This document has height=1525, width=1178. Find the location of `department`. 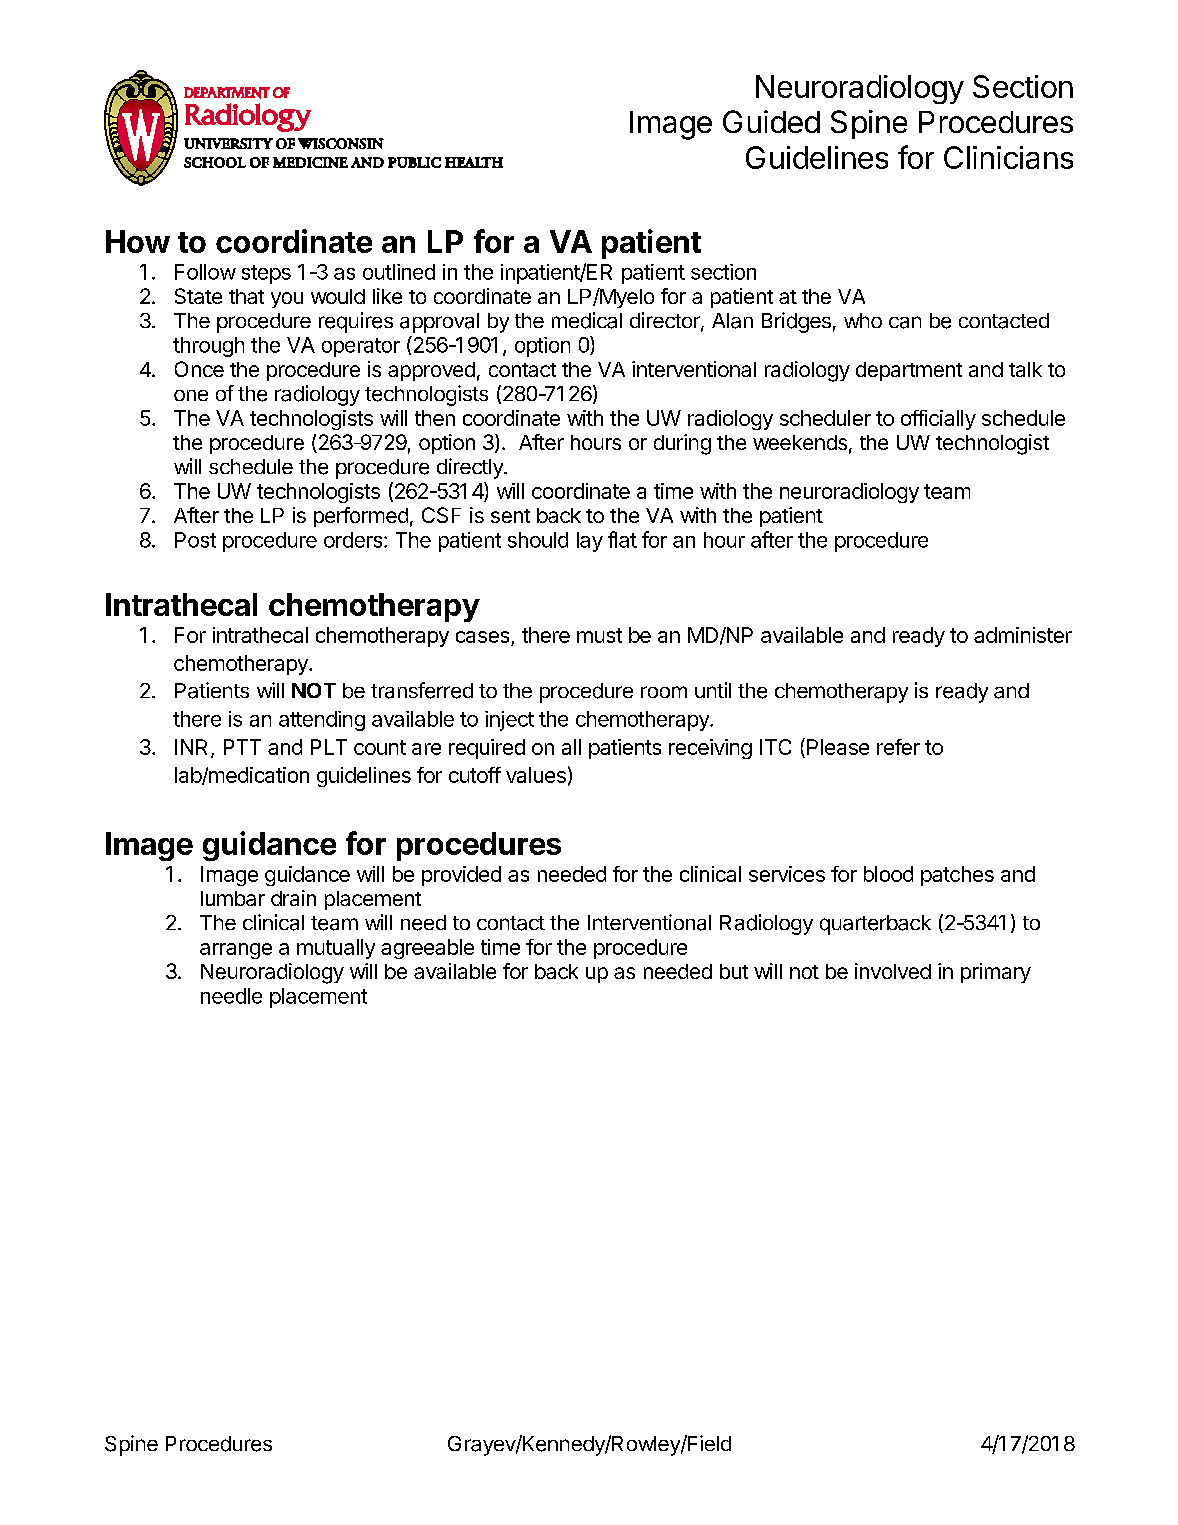

department is located at coordinates (909, 371).
